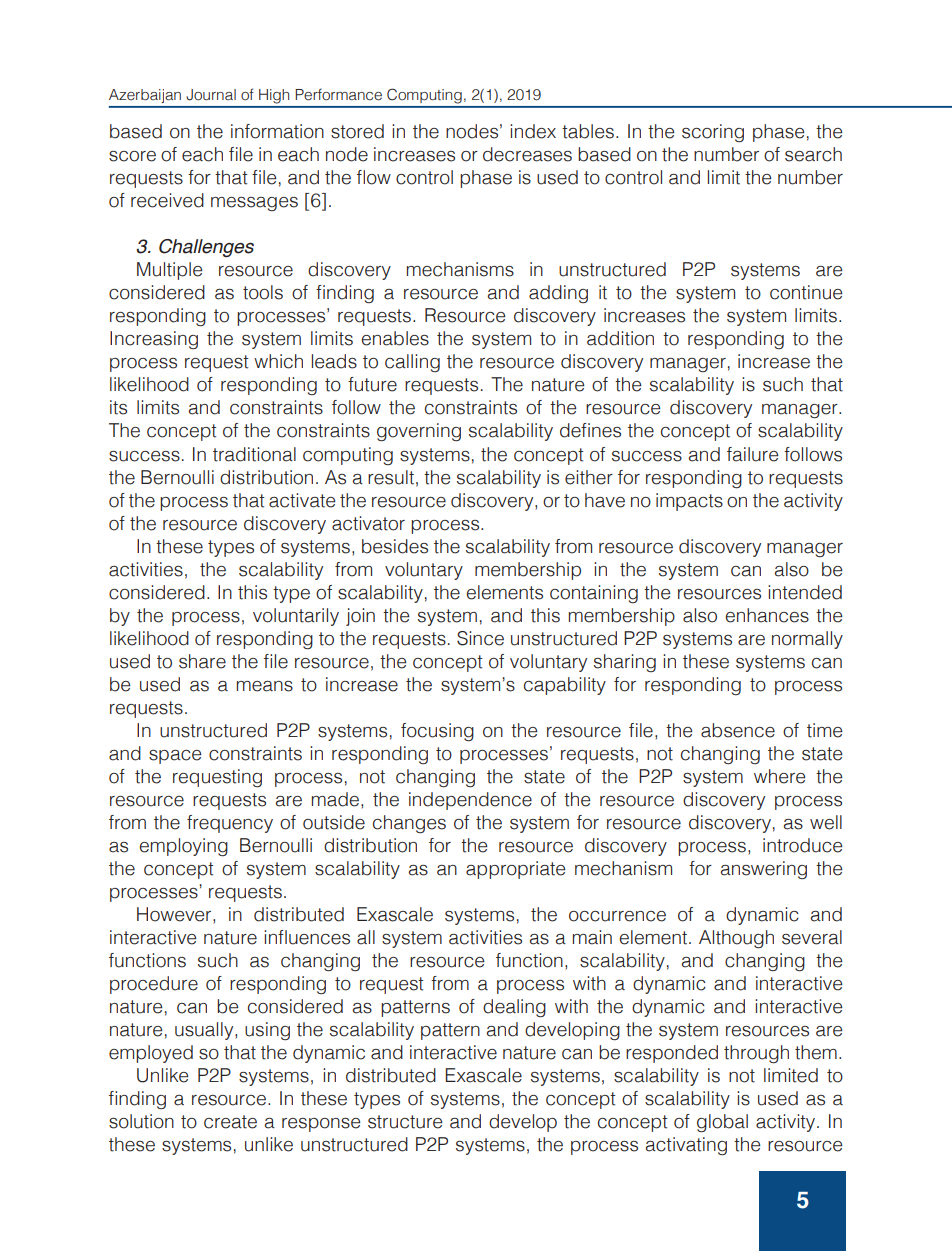  What do you see at coordinates (533, 131) in the document?
I see `index` at bounding box center [533, 131].
